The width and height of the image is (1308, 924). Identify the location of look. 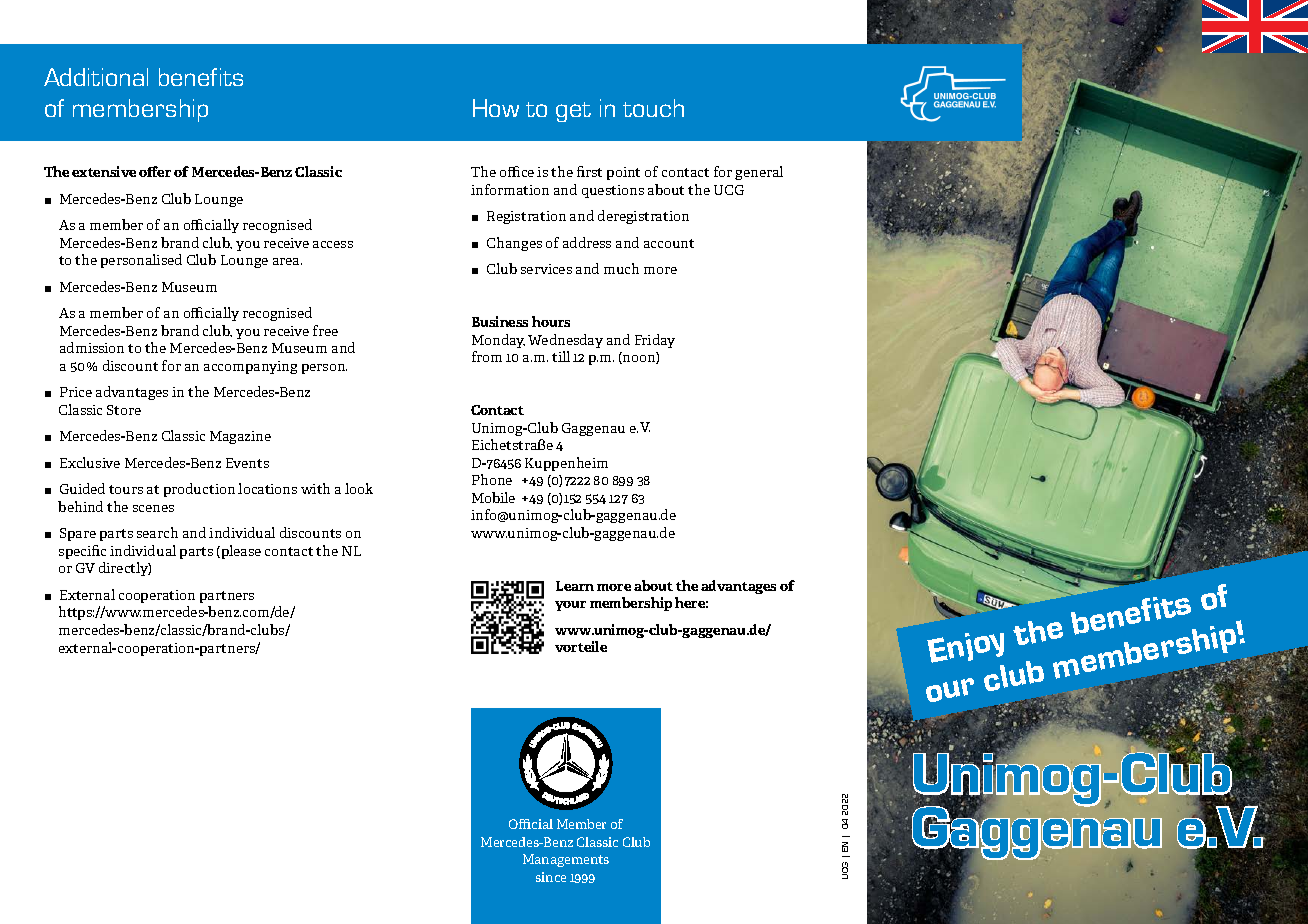
(359, 488).
